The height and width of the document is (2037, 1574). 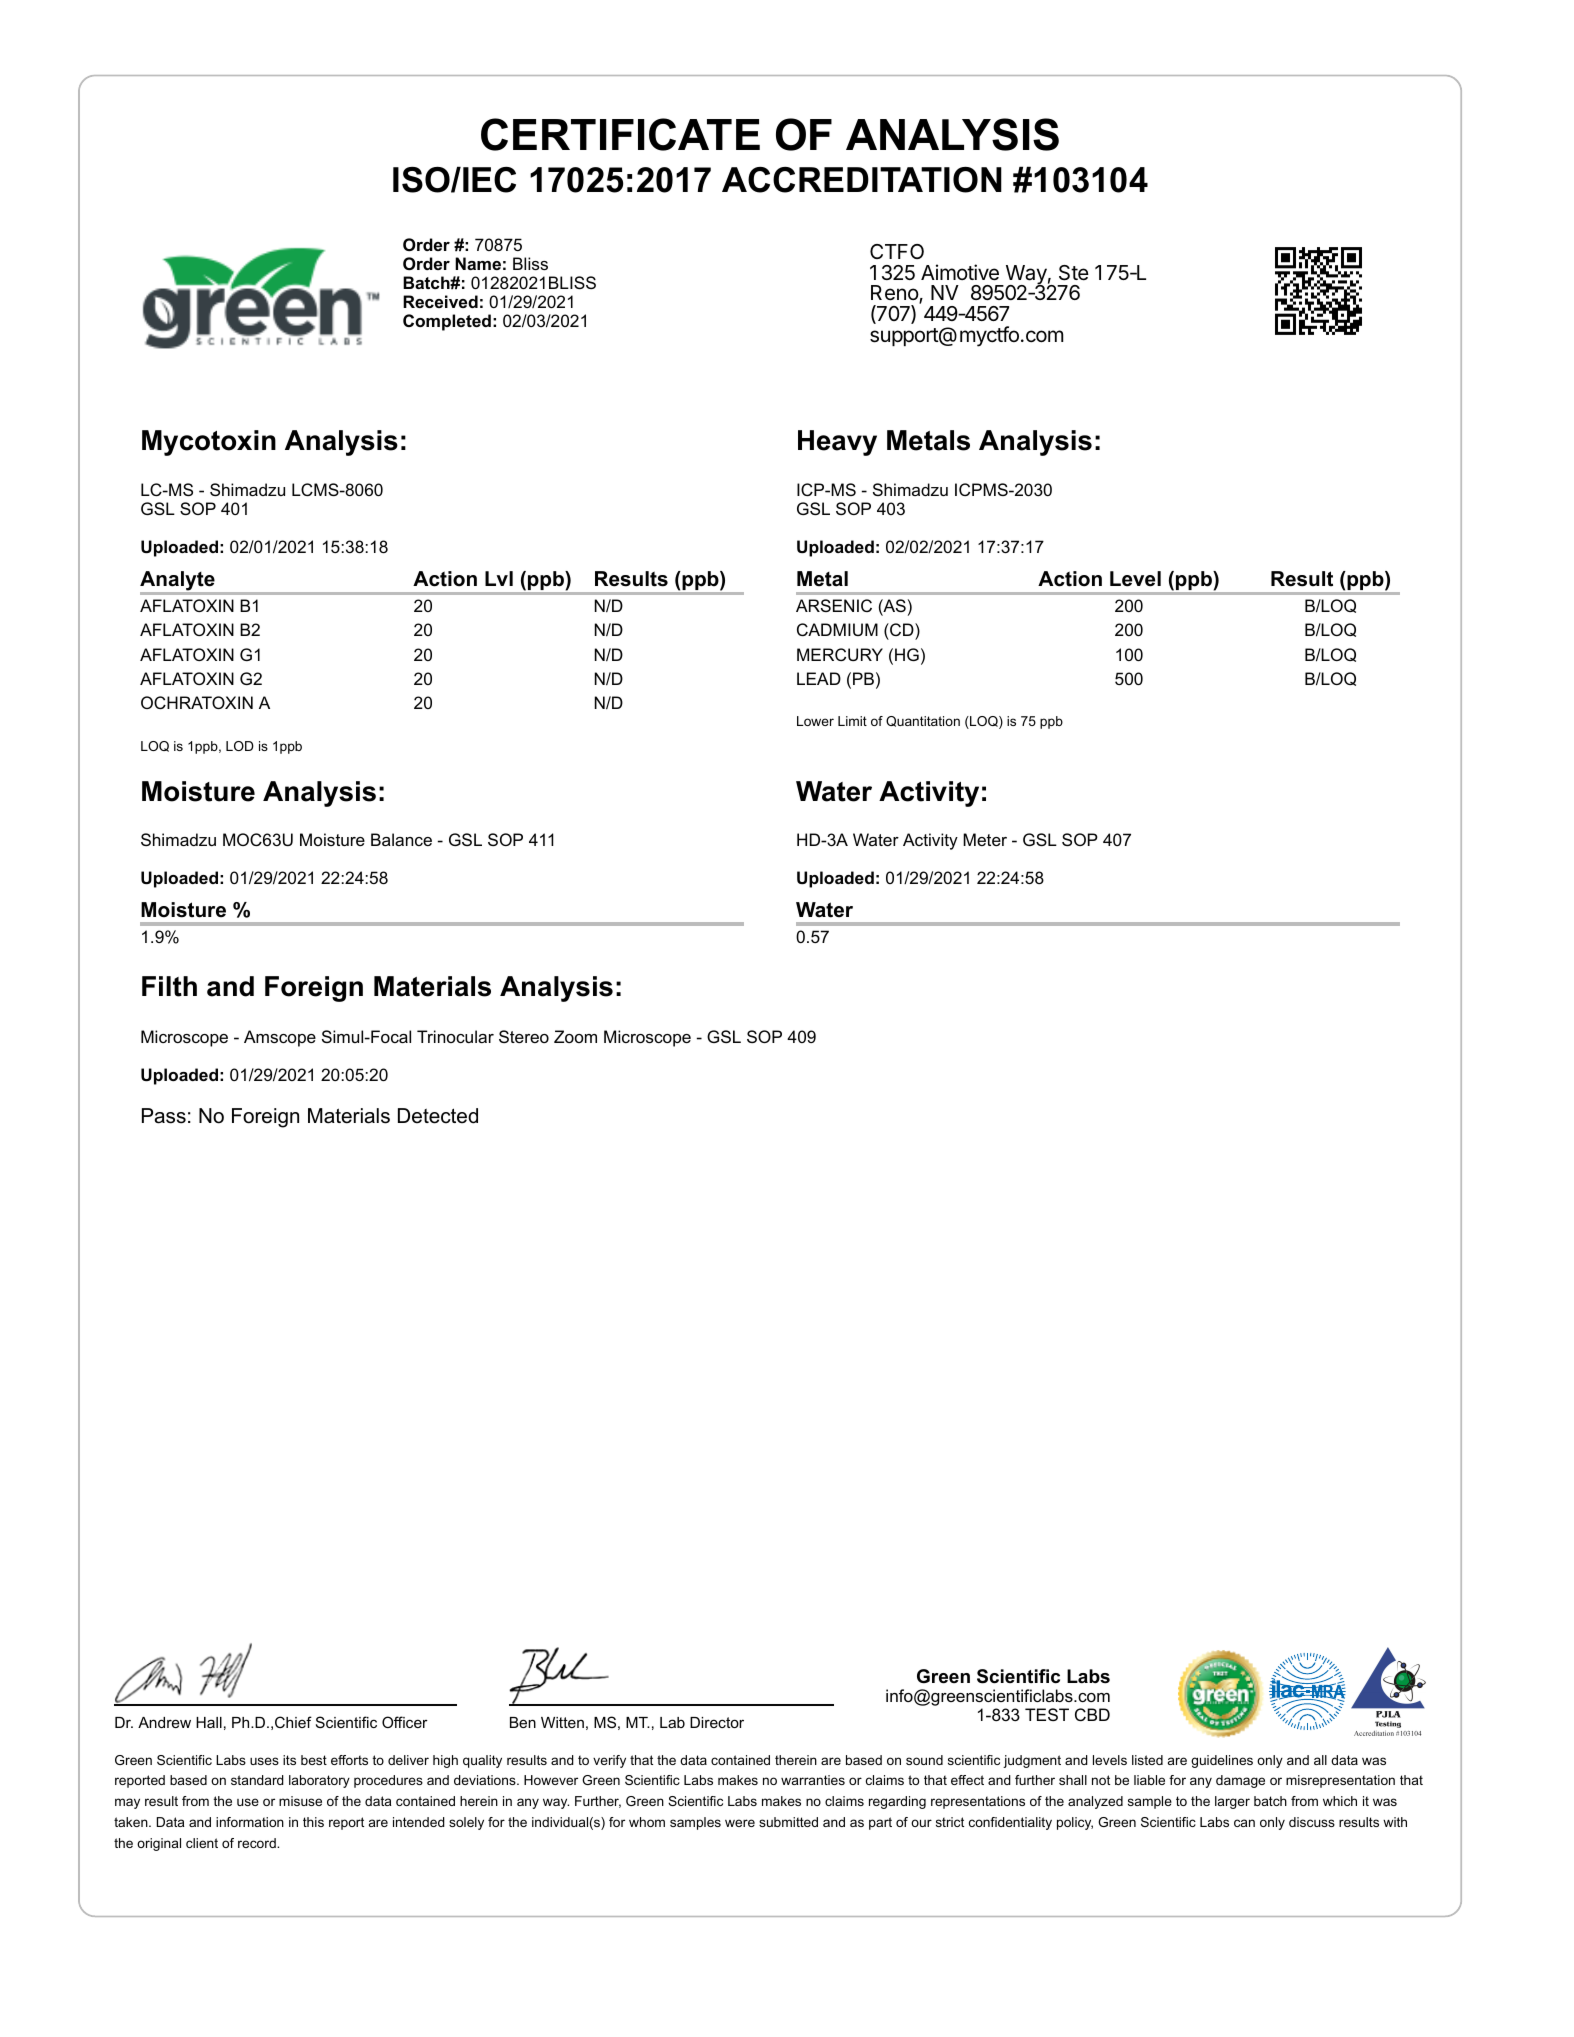 I want to click on Reno, so click(x=895, y=294).
